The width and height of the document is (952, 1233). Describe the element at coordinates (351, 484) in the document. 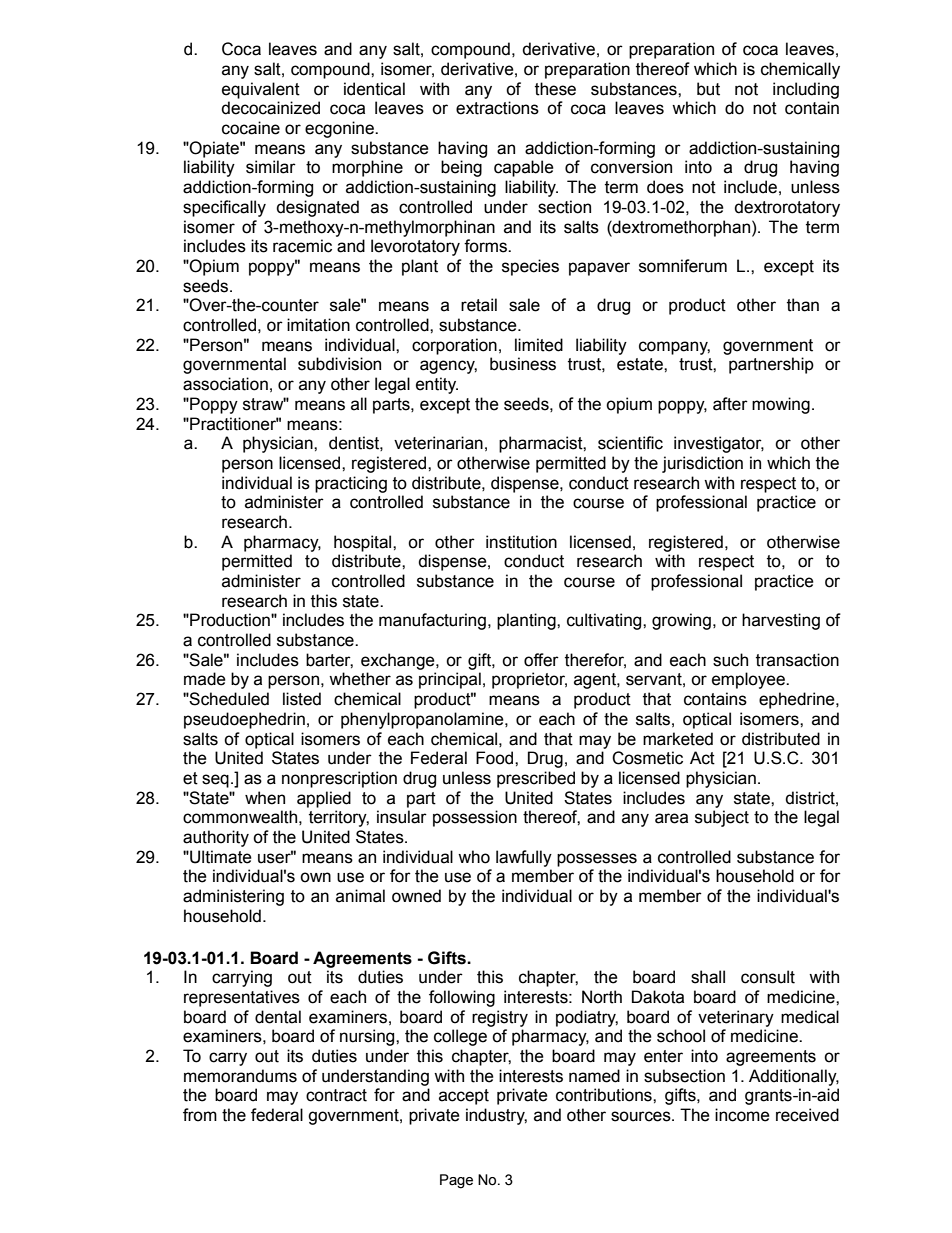

I see `practicing` at that location.
